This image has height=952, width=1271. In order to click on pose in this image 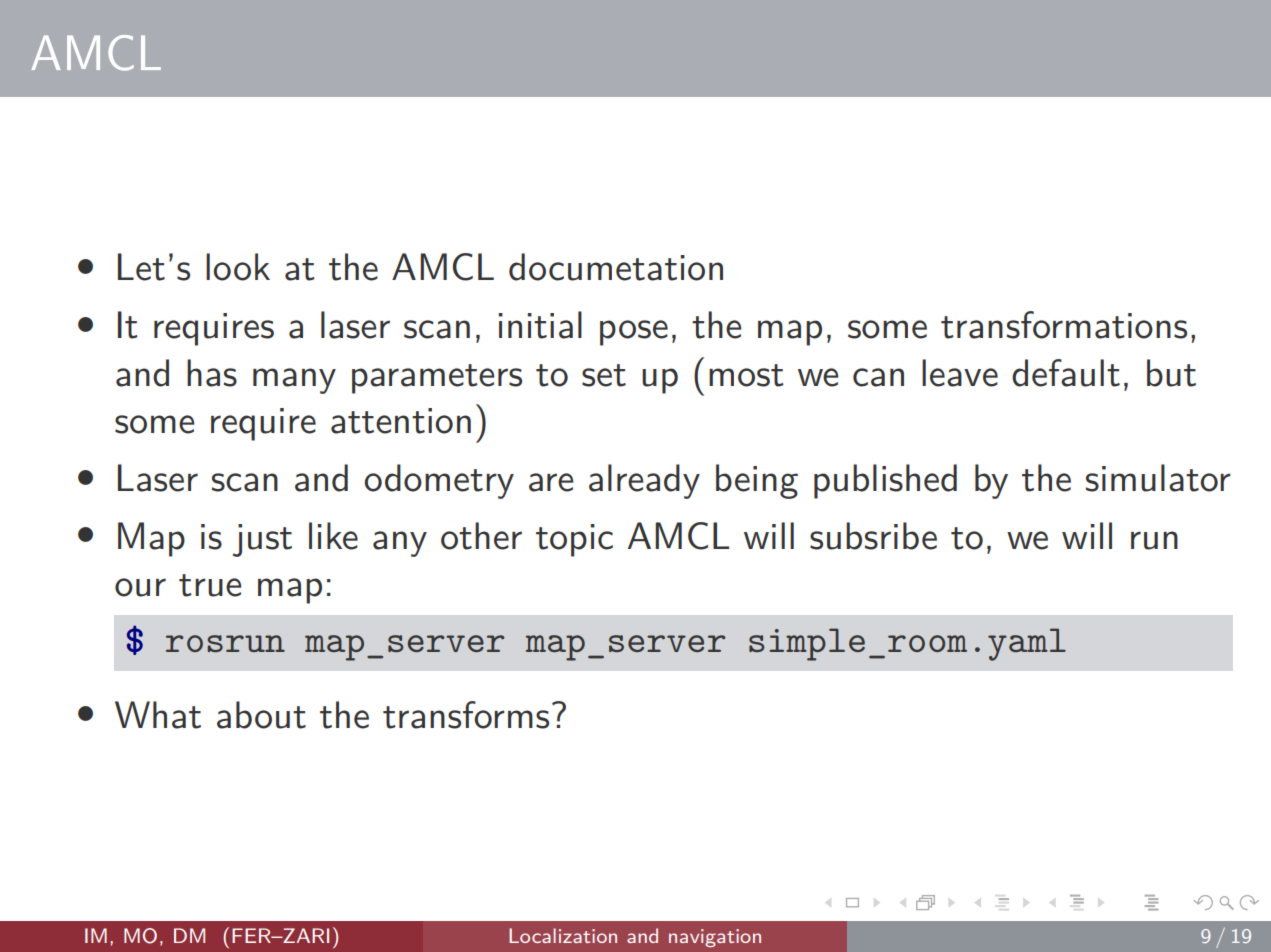, I will do `click(634, 333)`.
